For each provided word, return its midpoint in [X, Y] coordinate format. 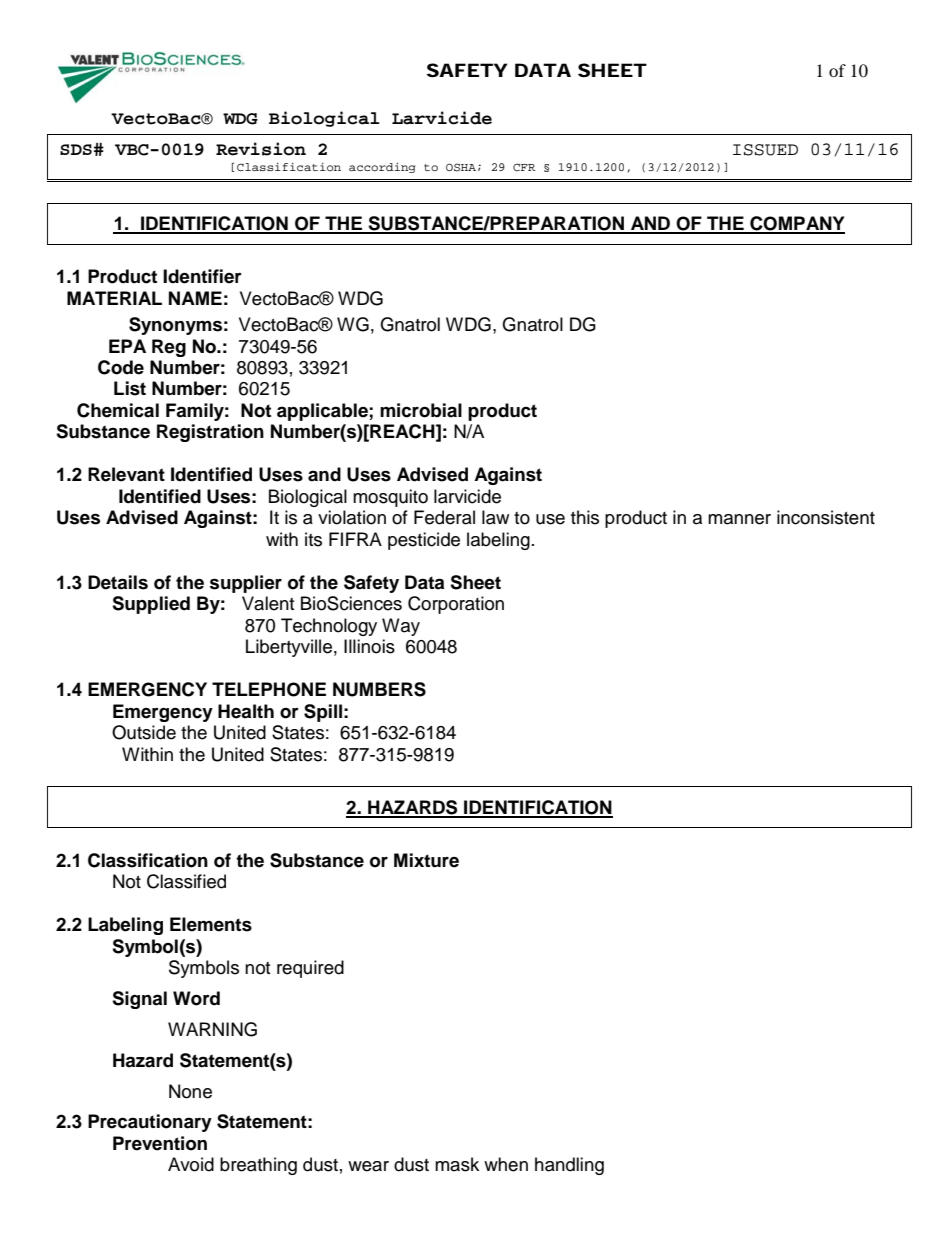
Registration [210, 433]
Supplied [151, 605]
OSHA [461, 167]
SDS [76, 149]
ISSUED [765, 150]
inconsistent [826, 517]
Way [401, 627]
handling [569, 1166]
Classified [186, 881]
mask [457, 1164]
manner [739, 519]
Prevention [160, 1143]
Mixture [426, 860]
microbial [421, 410]
